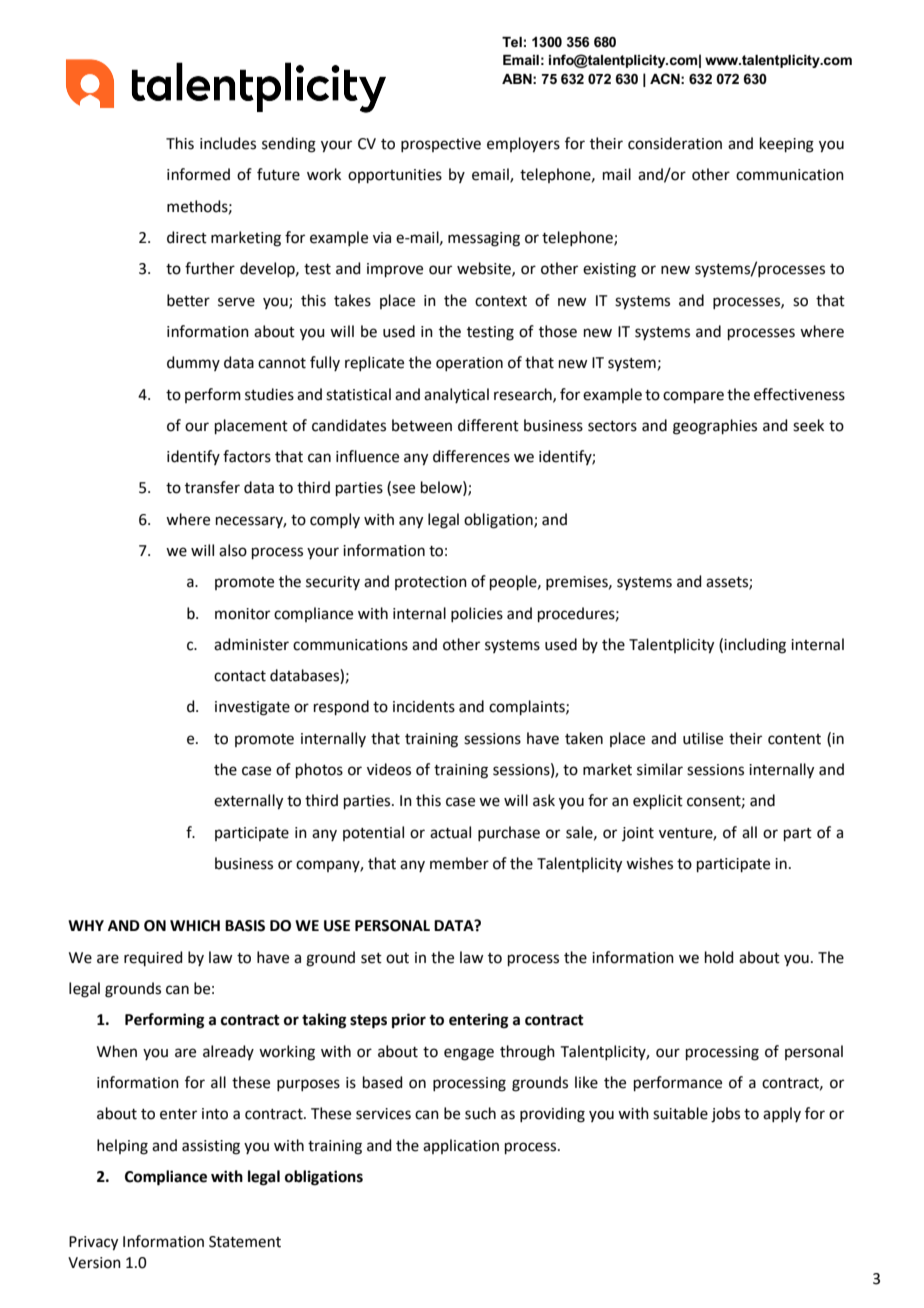 This document has height=1308, width=924. I want to click on prospective, so click(441, 145).
